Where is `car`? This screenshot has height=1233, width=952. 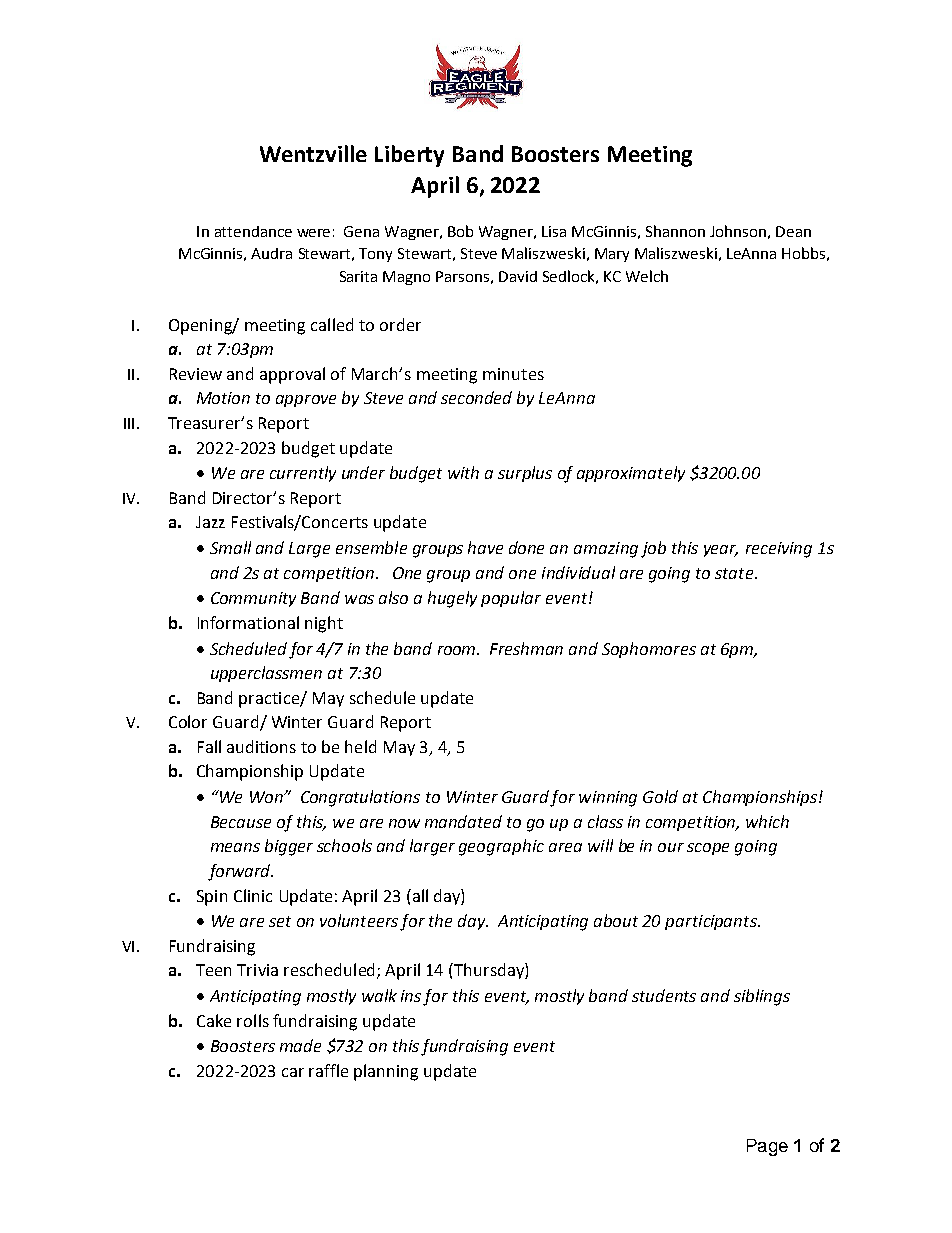 car is located at coordinates (293, 1072).
